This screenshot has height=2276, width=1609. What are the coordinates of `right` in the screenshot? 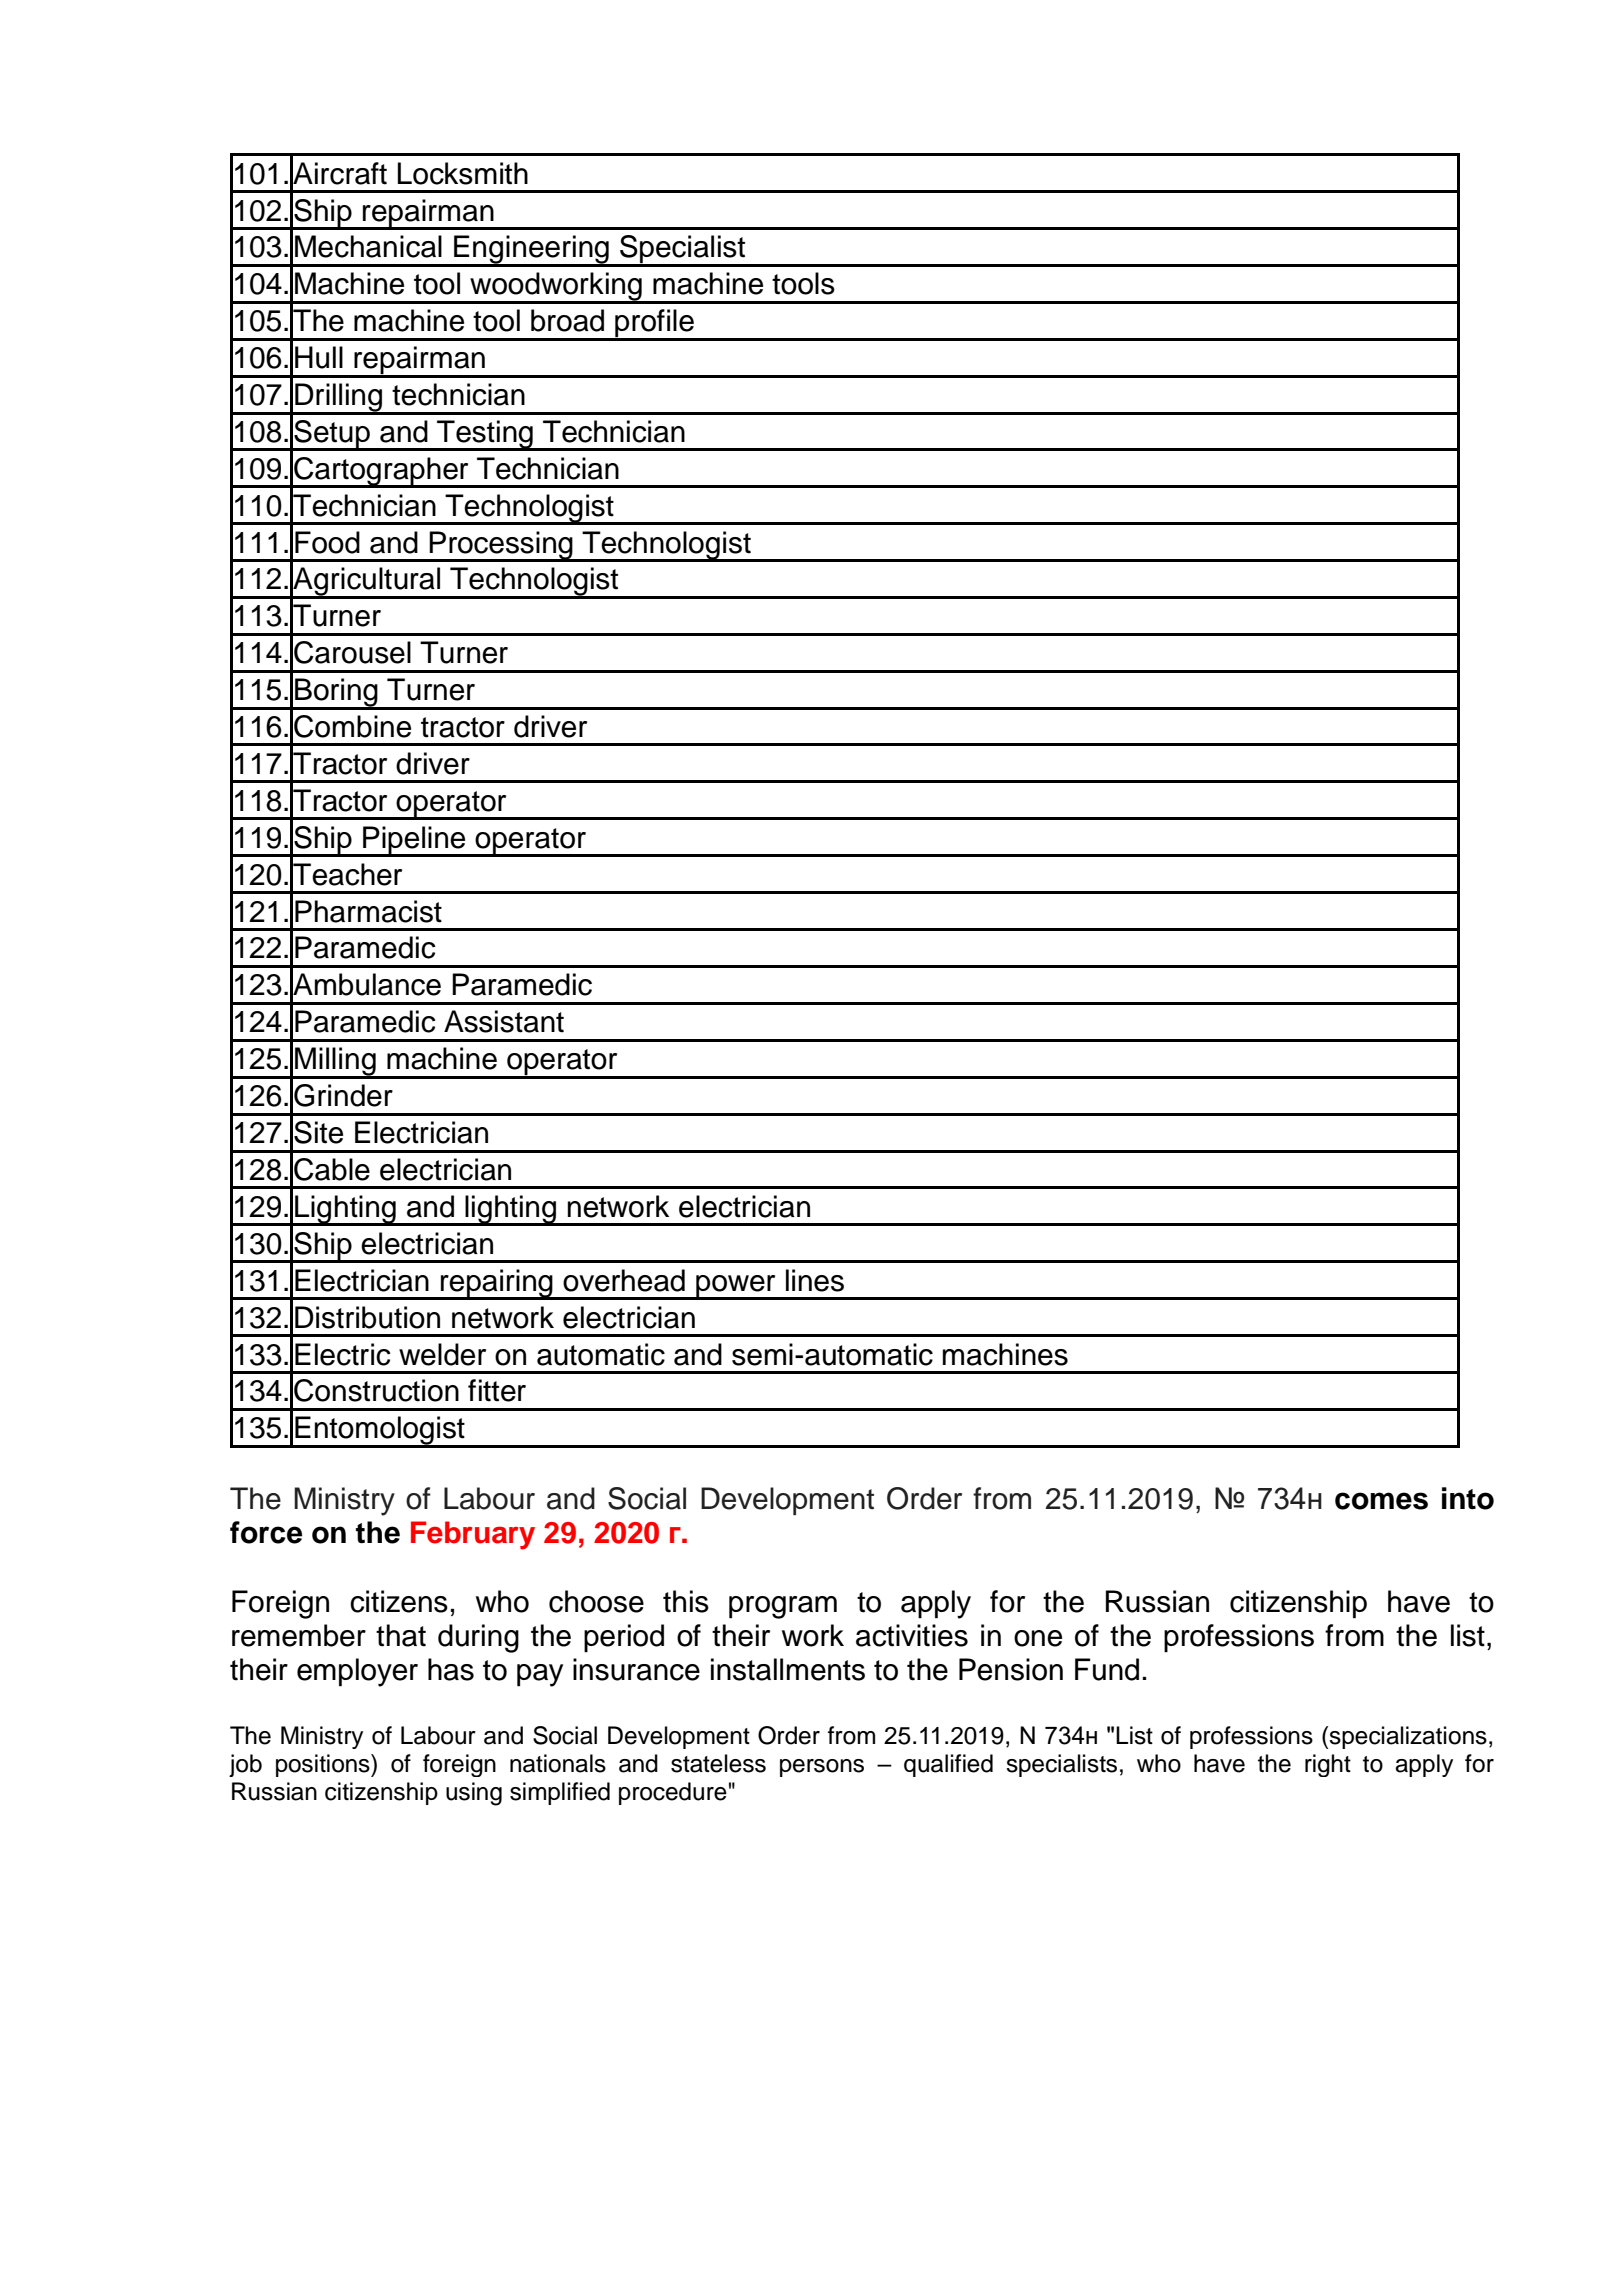 It's located at (1328, 1765).
